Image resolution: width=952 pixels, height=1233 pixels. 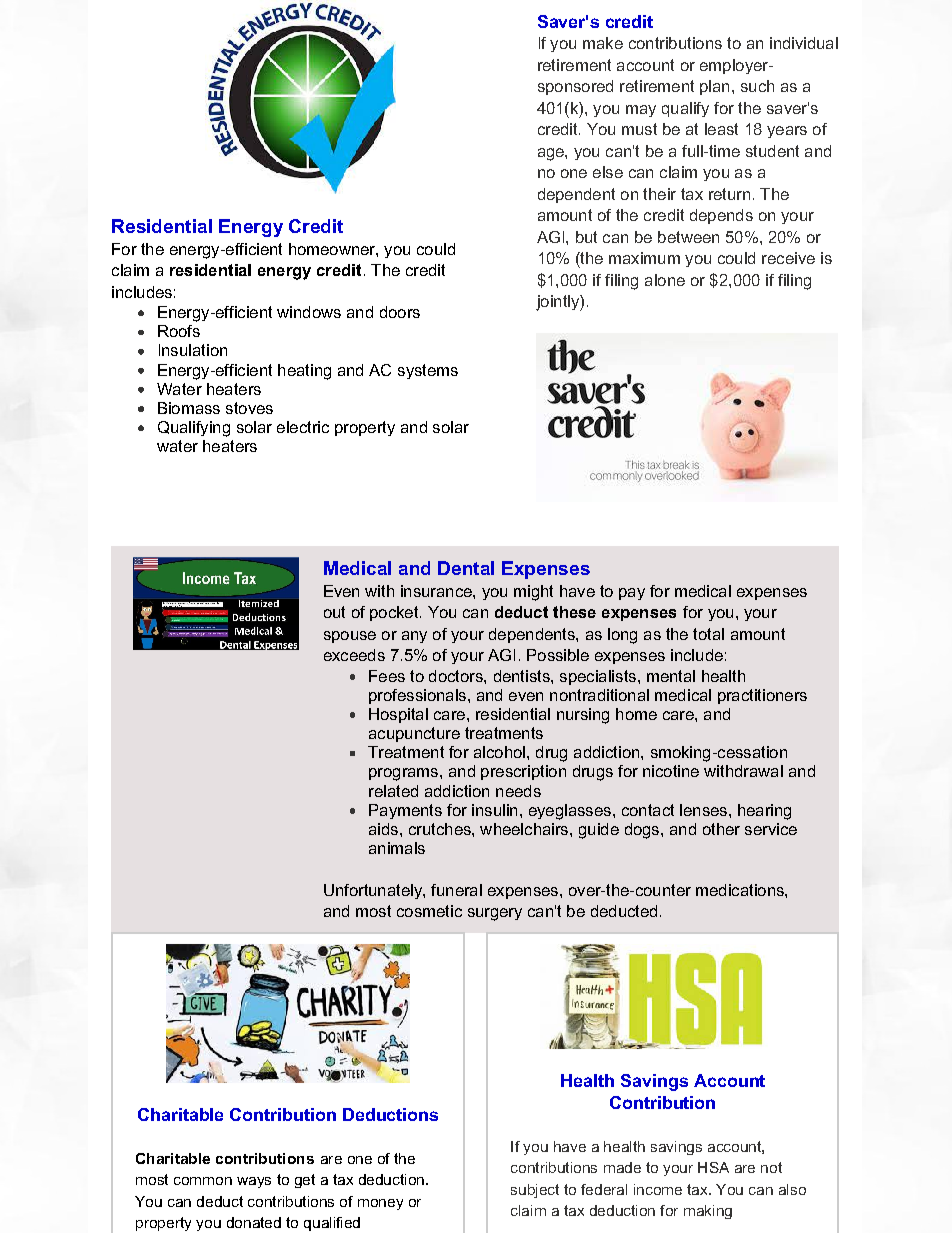 I want to click on age, so click(x=552, y=154).
